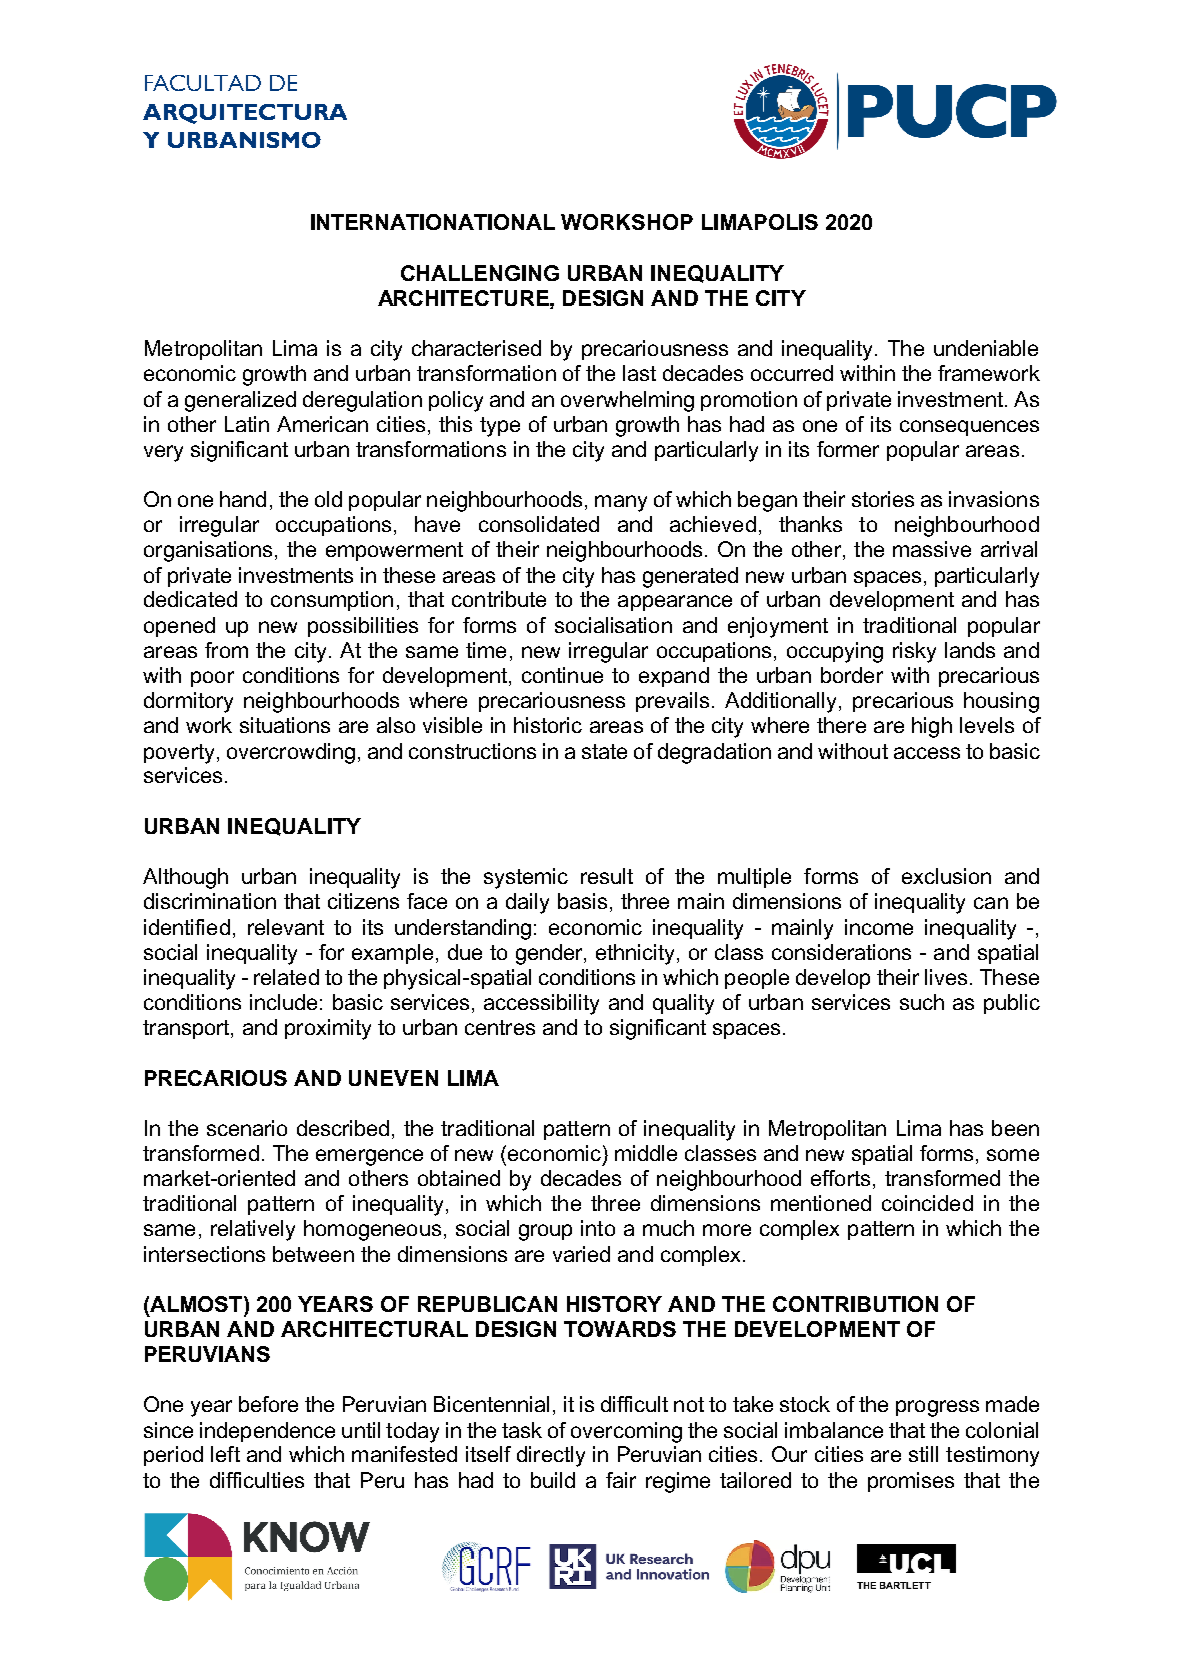 Image resolution: width=1183 pixels, height=1674 pixels. I want to click on CHALLENGING, so click(480, 273).
